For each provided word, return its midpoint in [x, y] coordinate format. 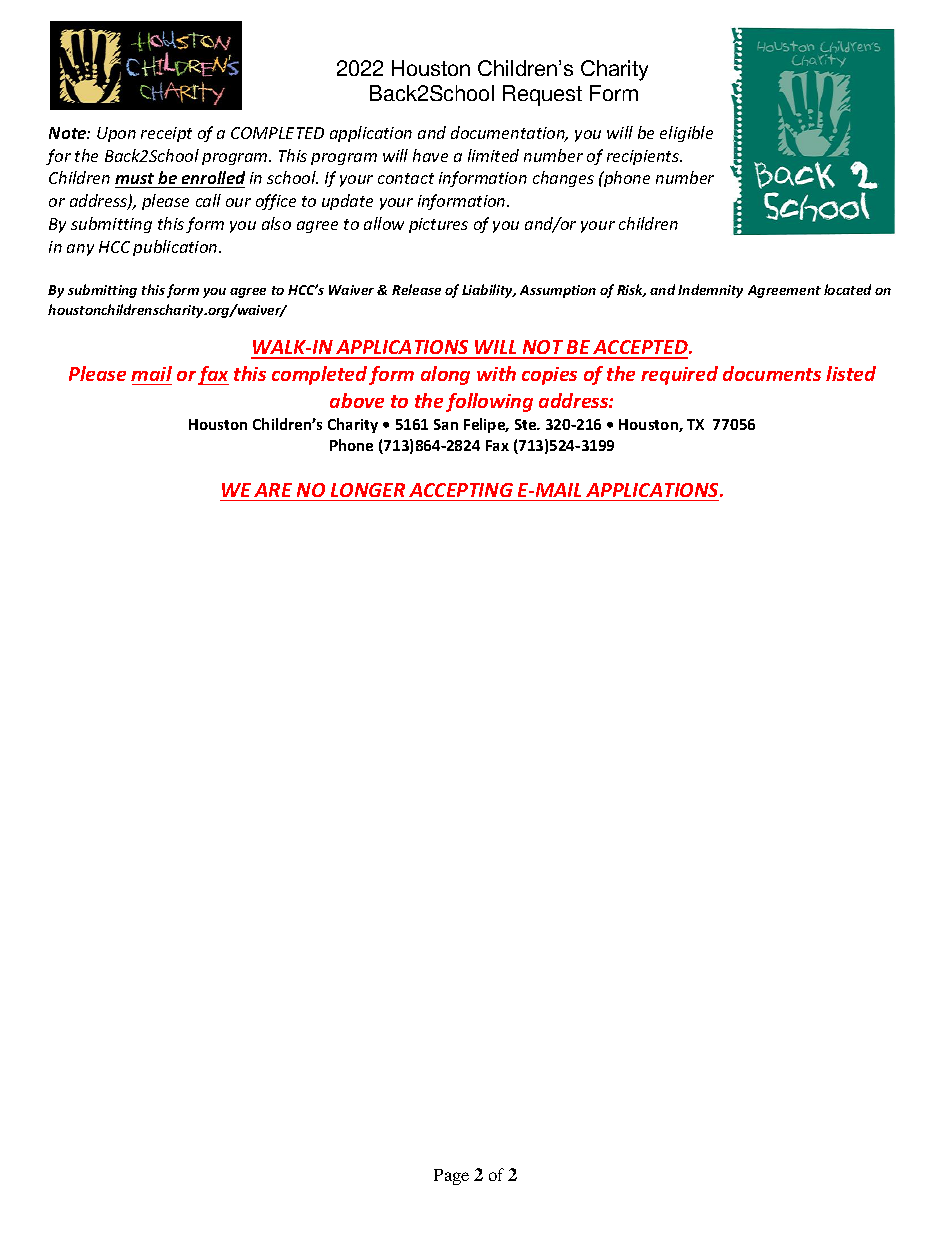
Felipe [486, 425]
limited [493, 155]
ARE [273, 490]
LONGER [368, 490]
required [679, 375]
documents [772, 373]
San [446, 424]
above [357, 400]
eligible [686, 134]
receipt [166, 134]
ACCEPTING [461, 490]
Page [451, 1177]
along [445, 375]
